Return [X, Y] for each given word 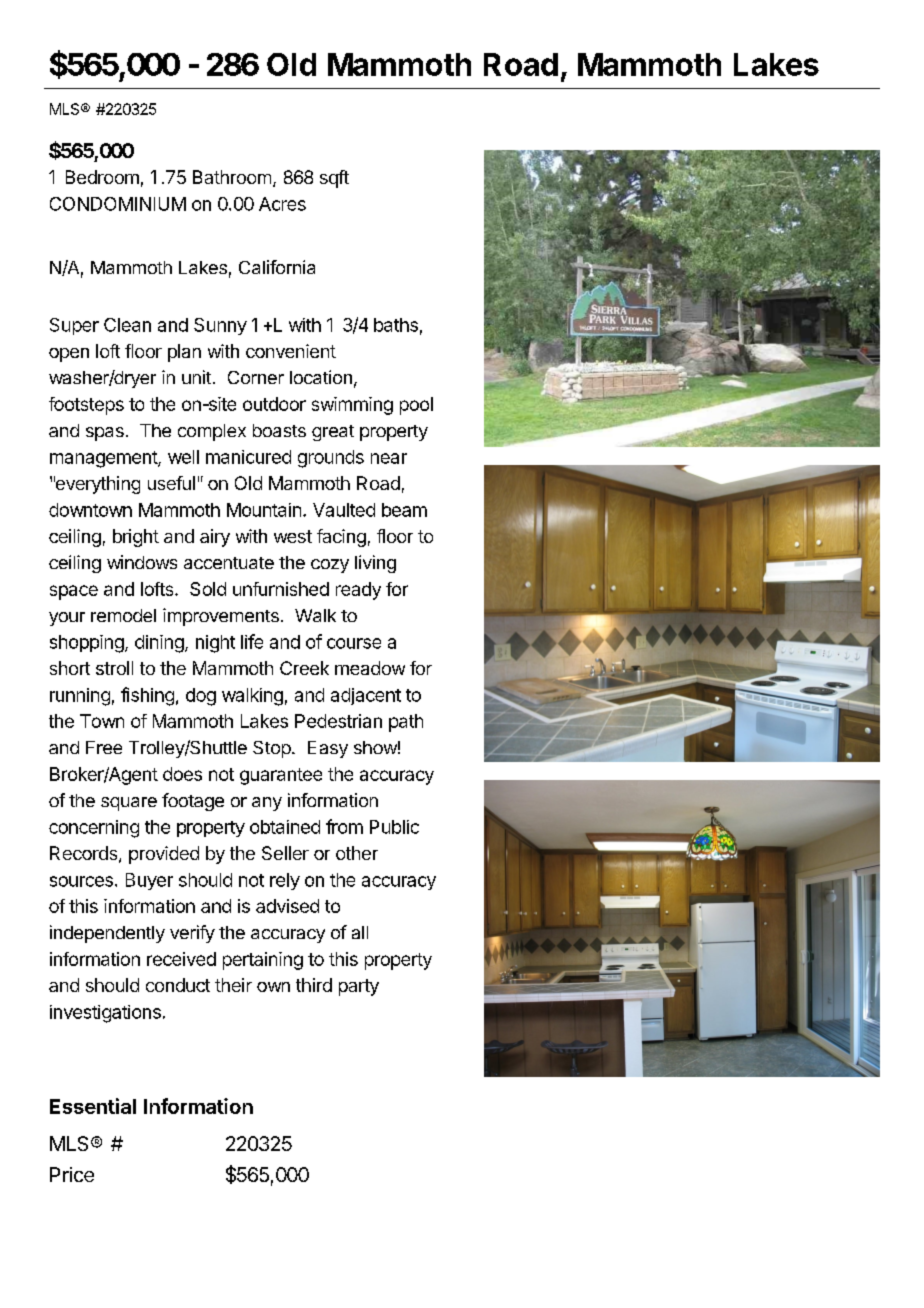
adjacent [366, 696]
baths [396, 325]
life [252, 641]
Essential [93, 1106]
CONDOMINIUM [118, 204]
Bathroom [232, 177]
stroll [114, 668]
